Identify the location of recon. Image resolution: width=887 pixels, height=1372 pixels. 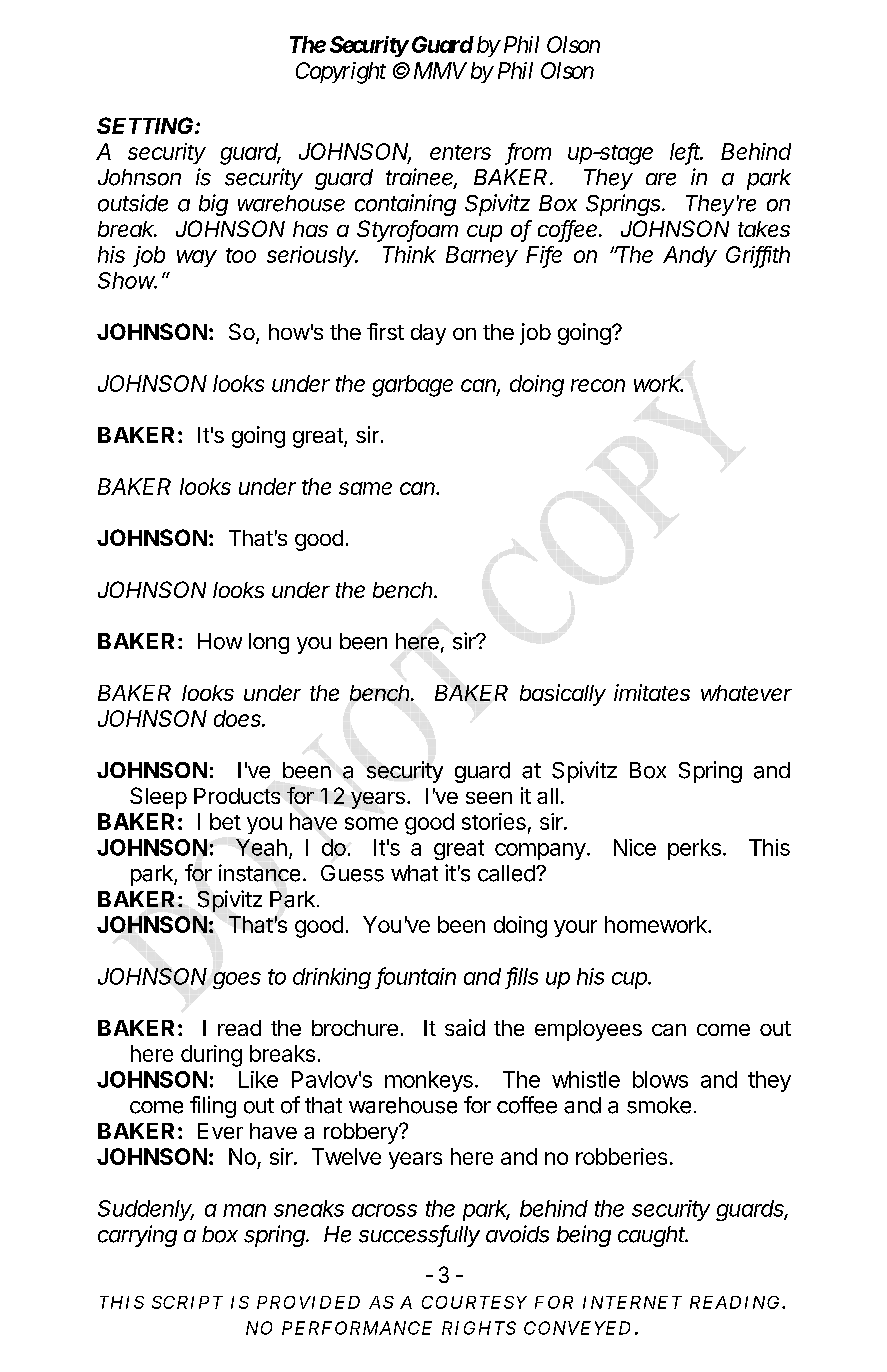
(598, 385).
